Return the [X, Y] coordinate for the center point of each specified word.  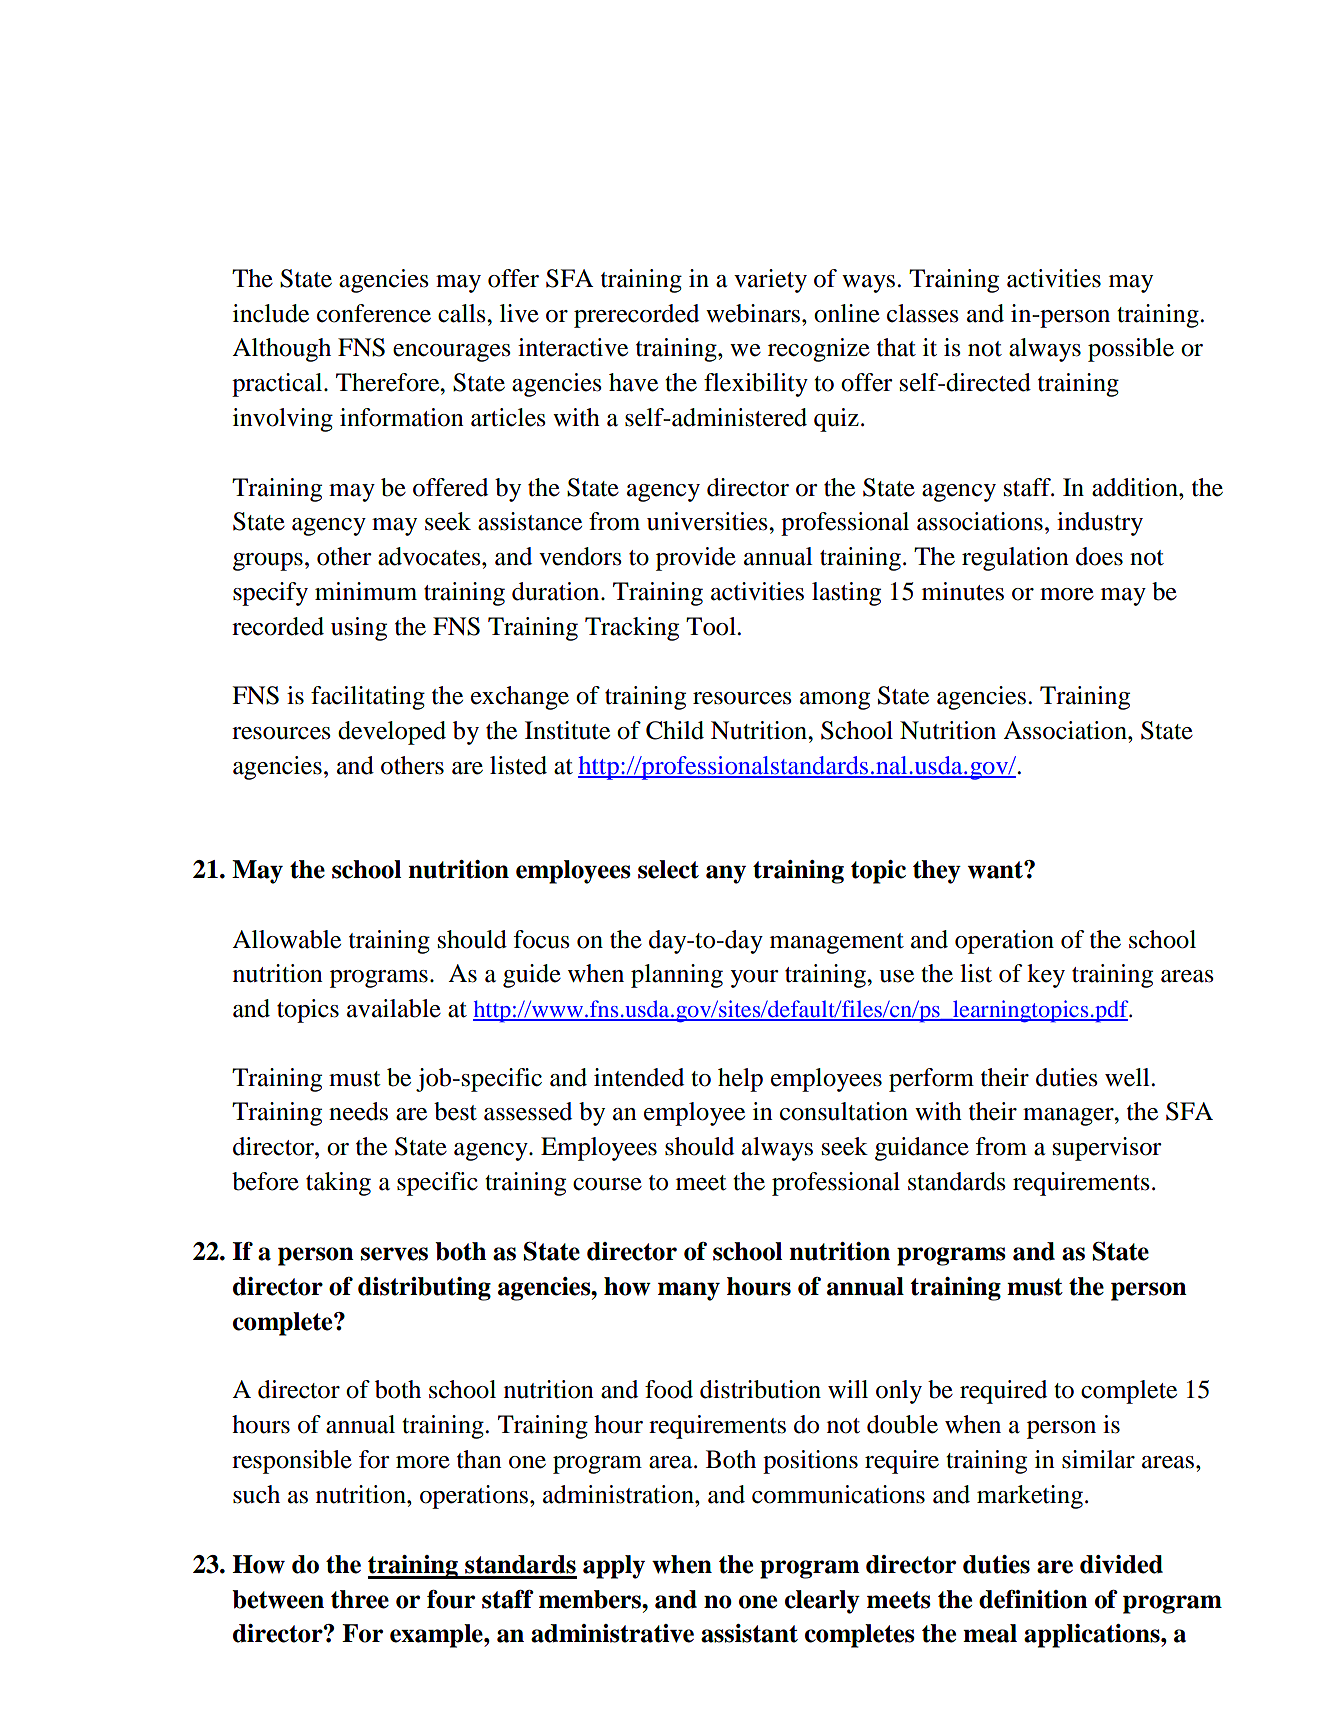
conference [374, 313]
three [360, 1599]
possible [1131, 350]
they [937, 872]
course [607, 1184]
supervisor [1107, 1149]
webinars [754, 313]
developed [392, 733]
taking [338, 1184]
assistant [749, 1633]
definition [1033, 1599]
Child [675, 730]
